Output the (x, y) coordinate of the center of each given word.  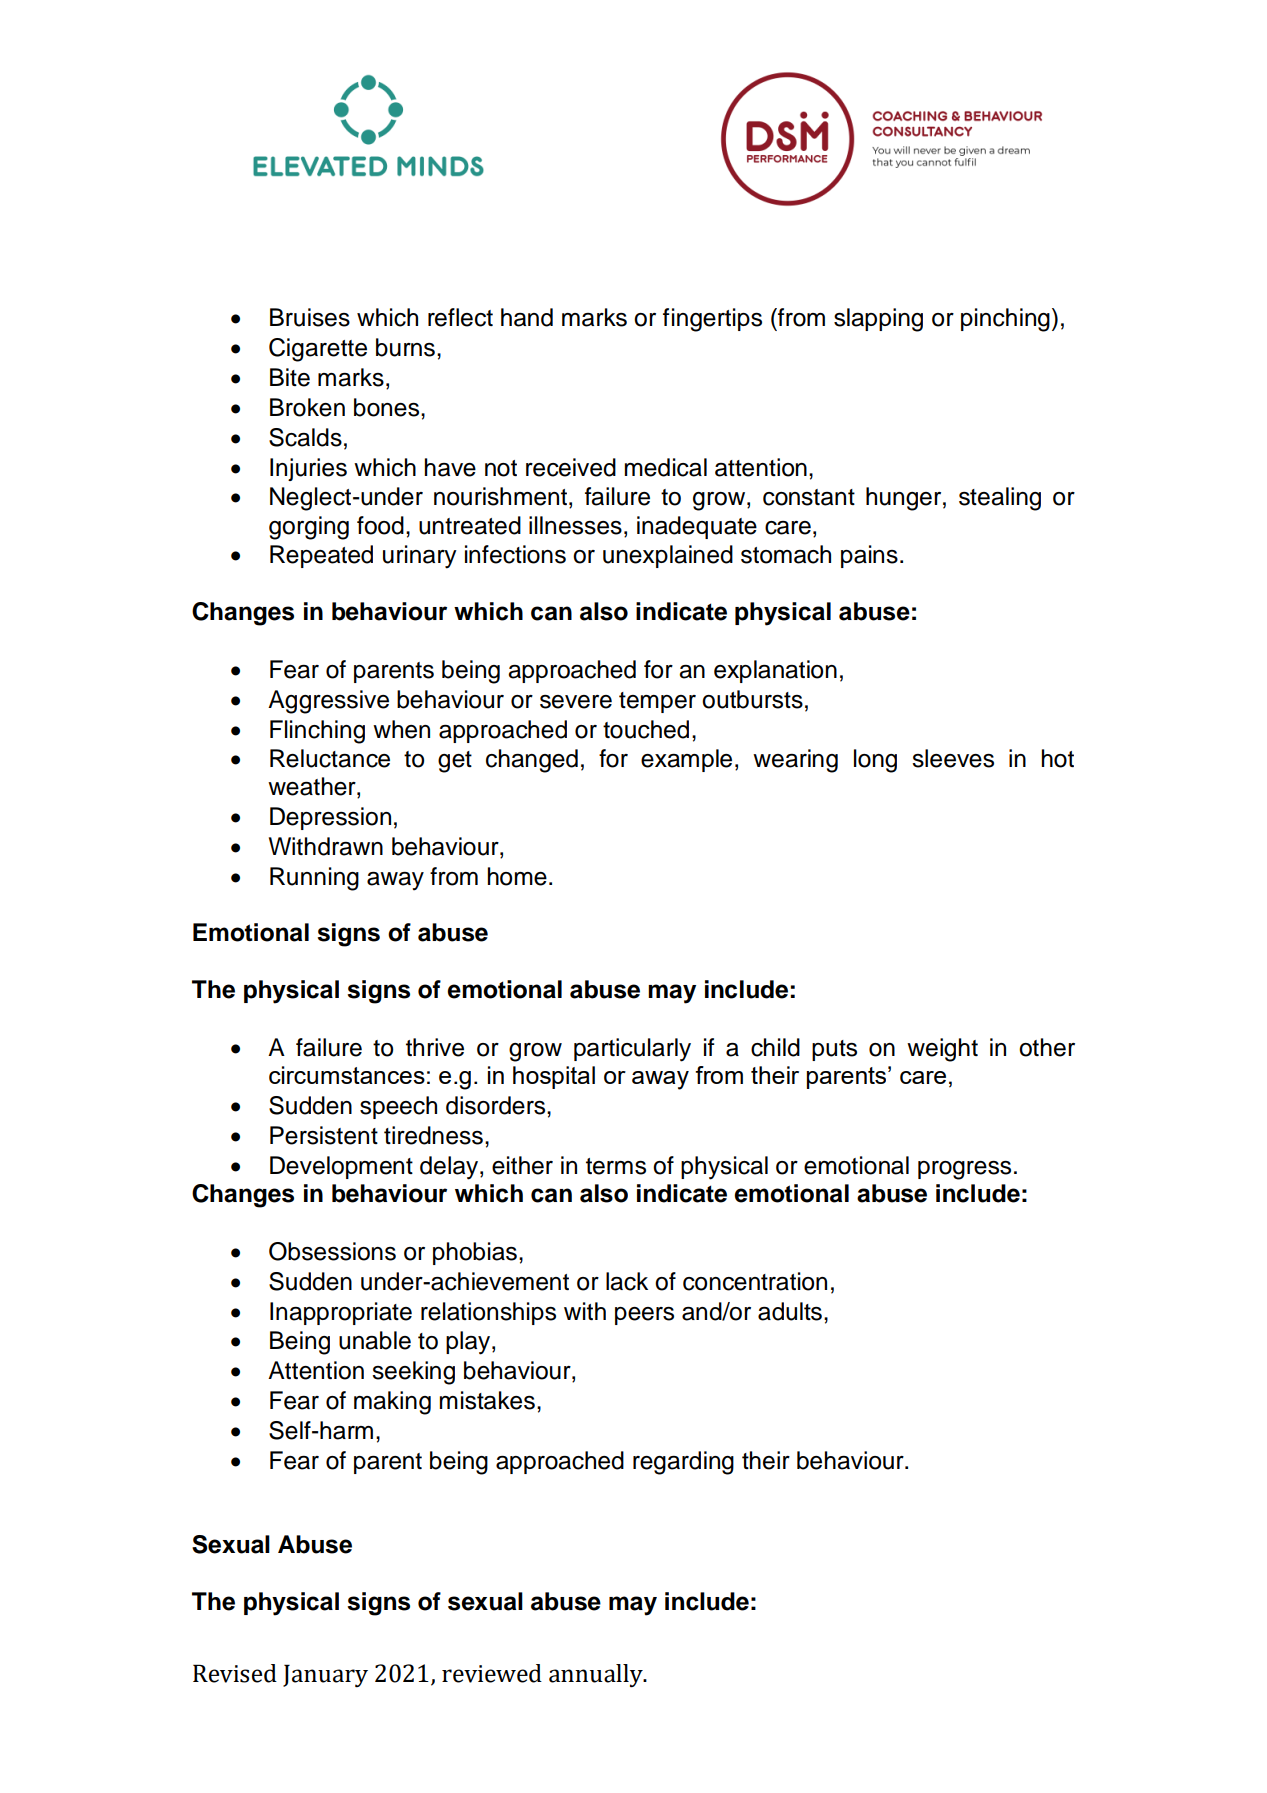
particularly (632, 1050)
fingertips (712, 320)
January (325, 1675)
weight (942, 1050)
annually (597, 1675)
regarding (683, 1463)
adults (790, 1311)
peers (644, 1316)
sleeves (953, 758)
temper (657, 702)
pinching (1005, 320)
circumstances (347, 1075)
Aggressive (328, 702)
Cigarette (318, 350)
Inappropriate (341, 1313)
